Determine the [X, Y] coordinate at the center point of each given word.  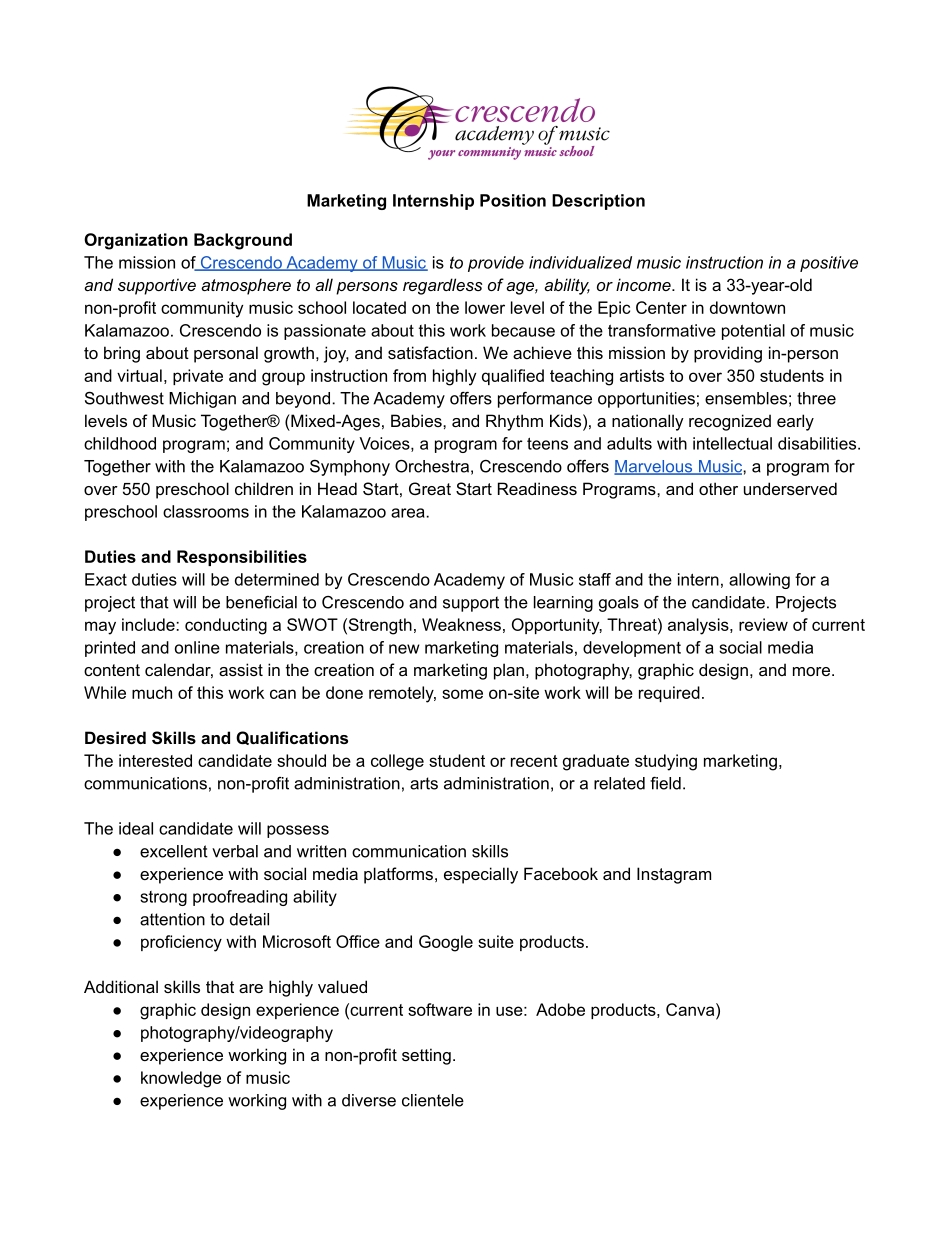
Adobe [560, 1009]
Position [513, 200]
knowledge [181, 1079]
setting [426, 1056]
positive [829, 264]
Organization [136, 241]
